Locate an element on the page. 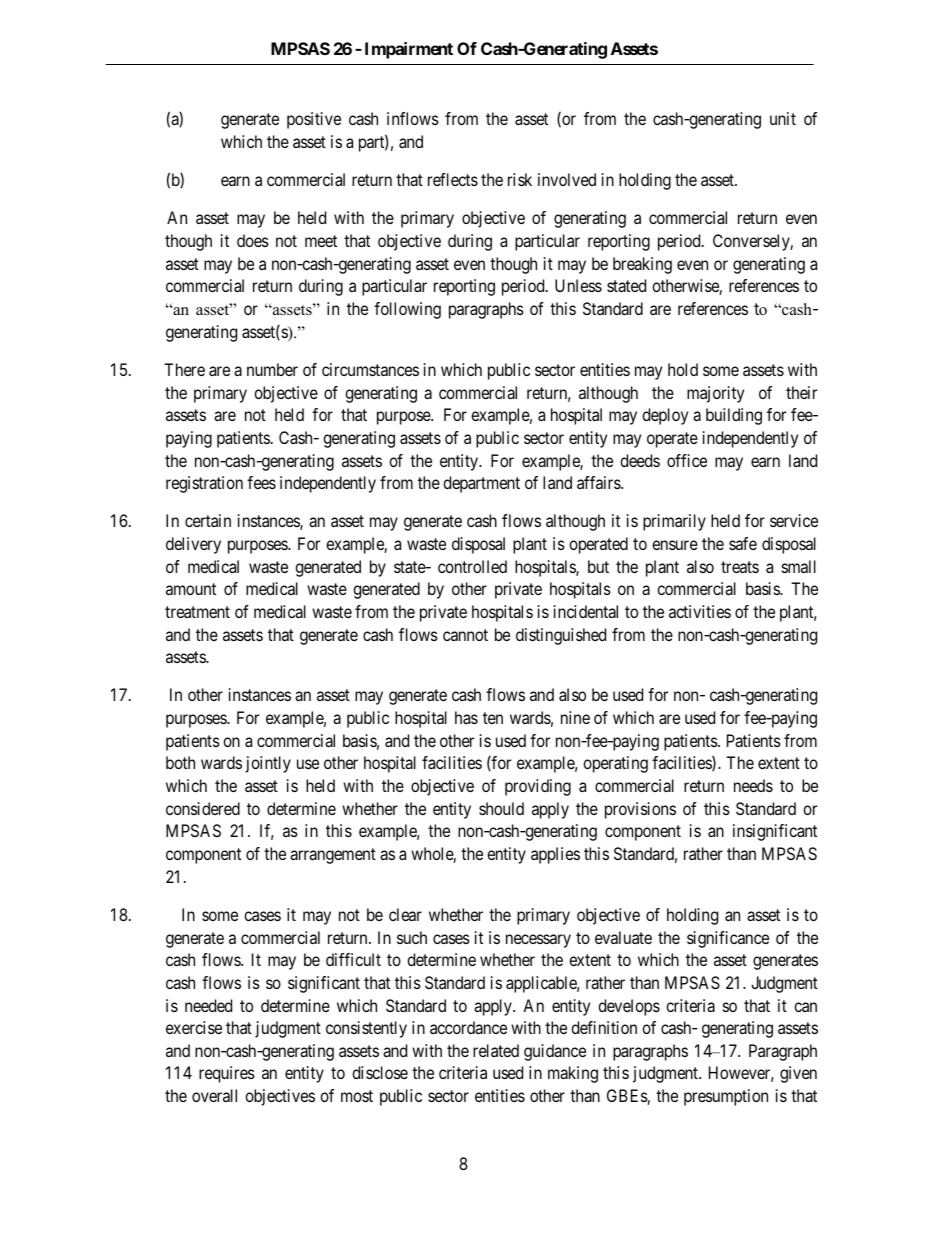 The width and height of the page is (952, 1233). positive is located at coordinates (314, 120).
